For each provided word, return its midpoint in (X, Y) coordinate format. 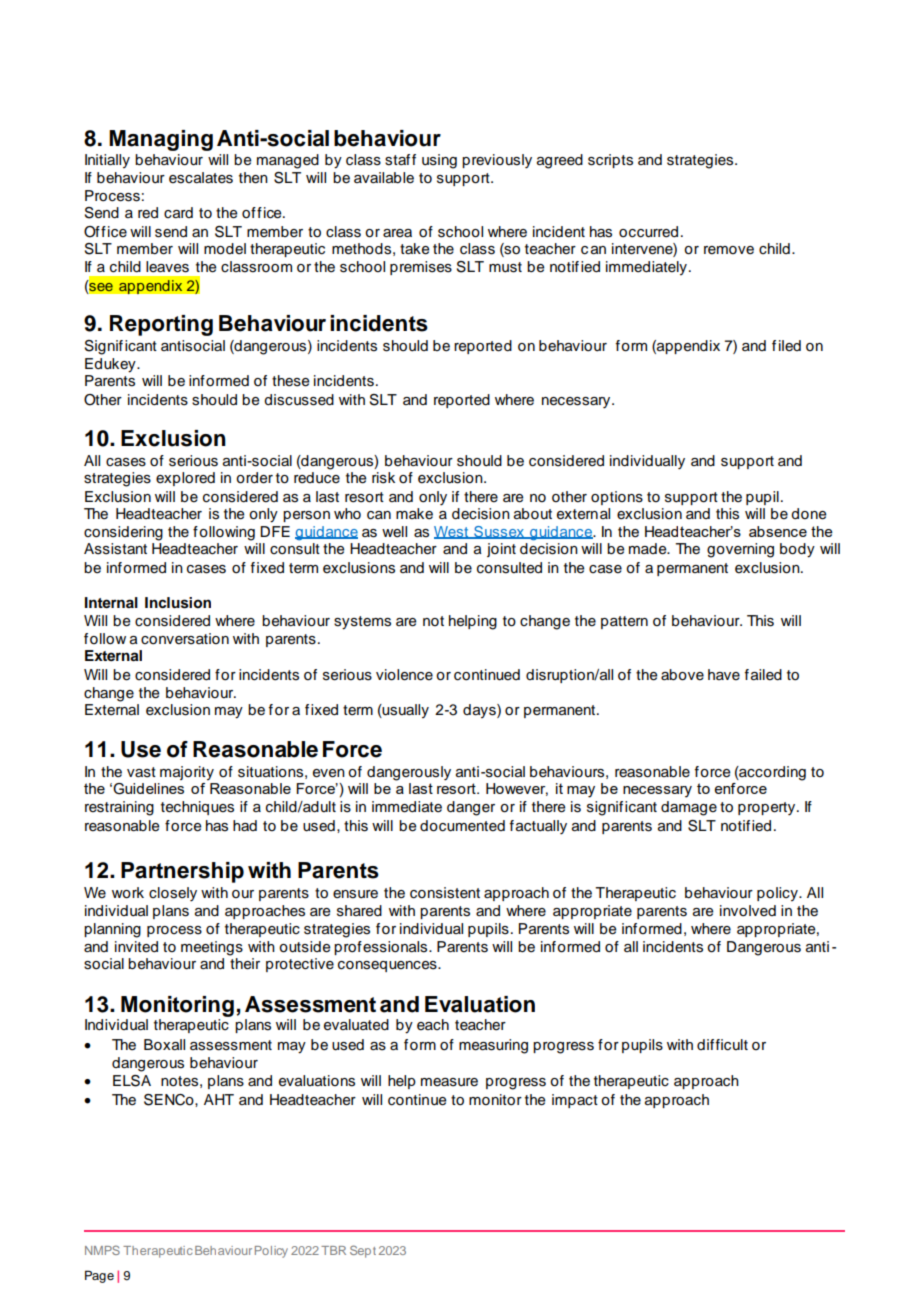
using (439, 161)
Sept (363, 1251)
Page (99, 1276)
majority (187, 773)
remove (729, 250)
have (724, 675)
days (480, 711)
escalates (201, 178)
